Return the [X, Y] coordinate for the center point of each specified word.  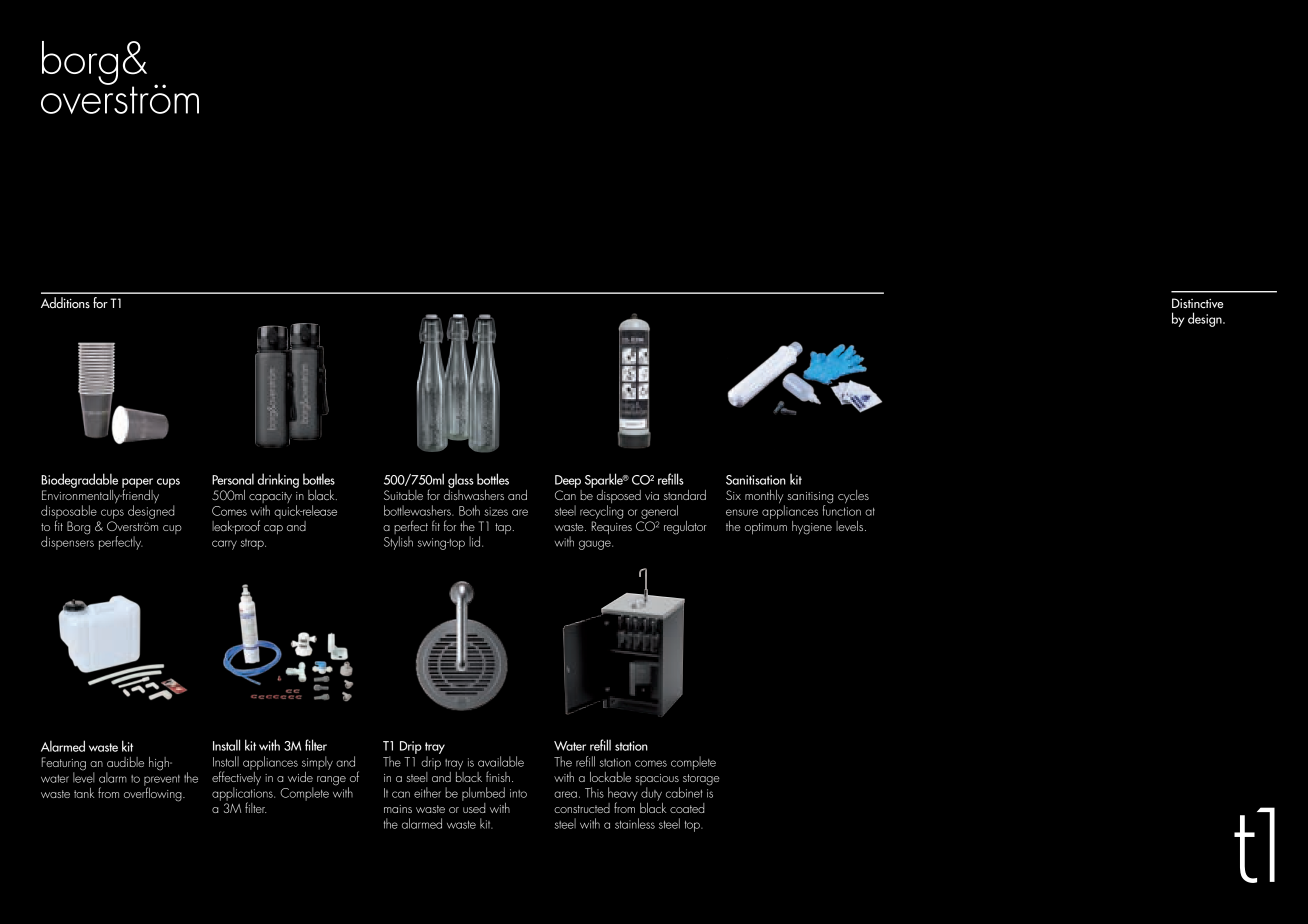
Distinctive [1197, 303]
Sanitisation [756, 480]
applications [243, 795]
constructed [582, 808]
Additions [65, 302]
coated [687, 808]
